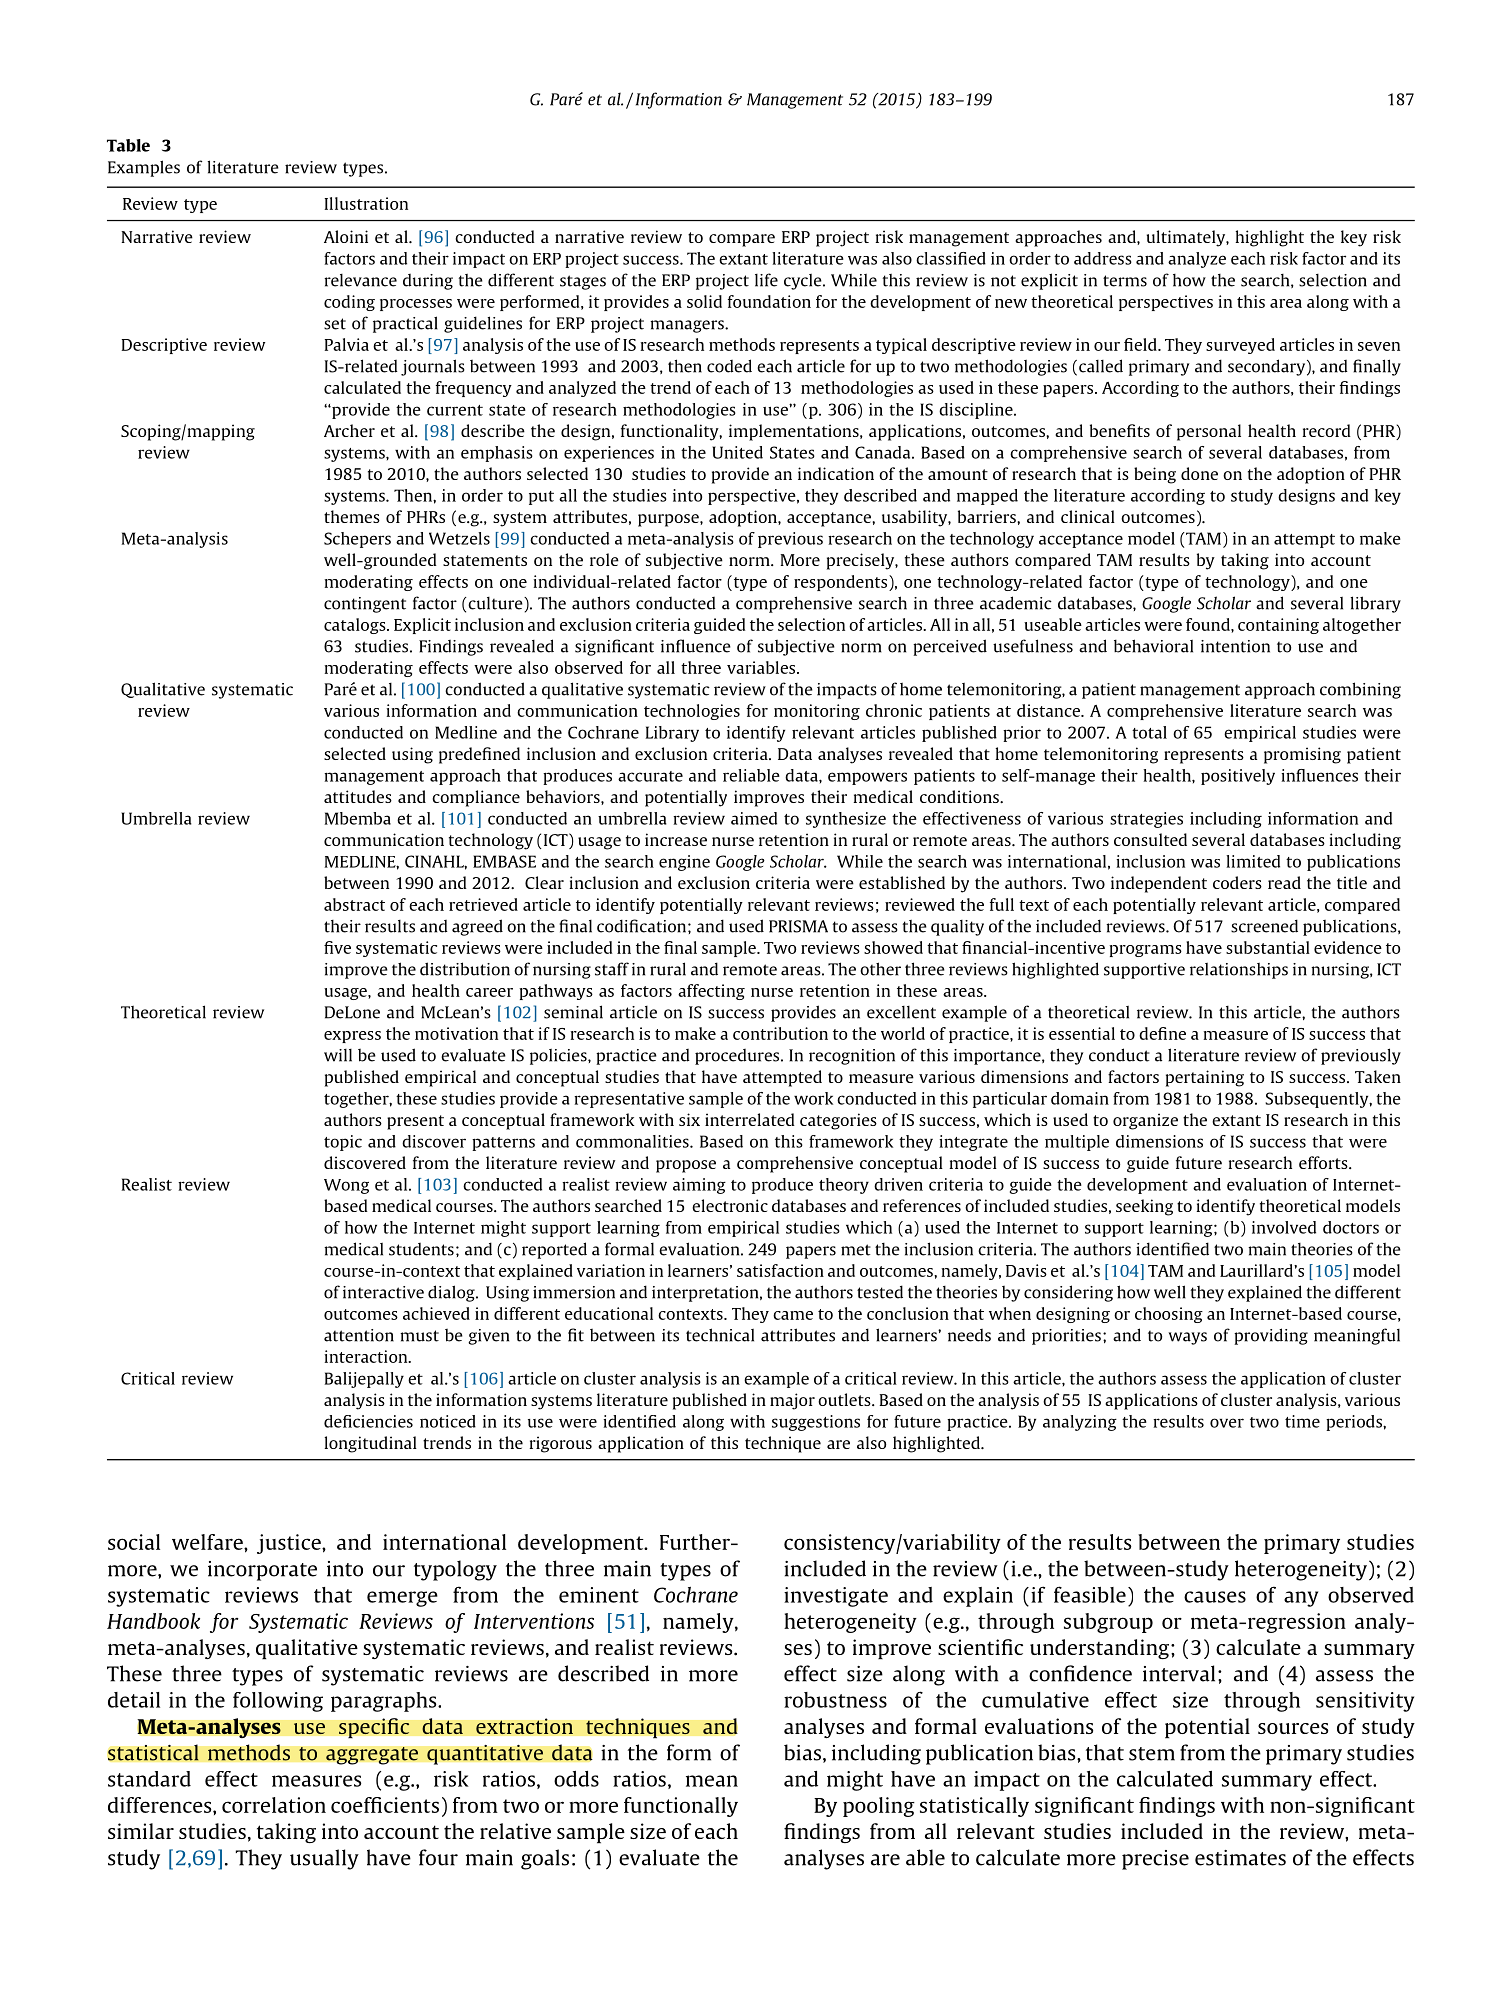 The image size is (1497, 1995). Describe the element at coordinates (1237, 882) in the screenshot. I see `coders` at that location.
